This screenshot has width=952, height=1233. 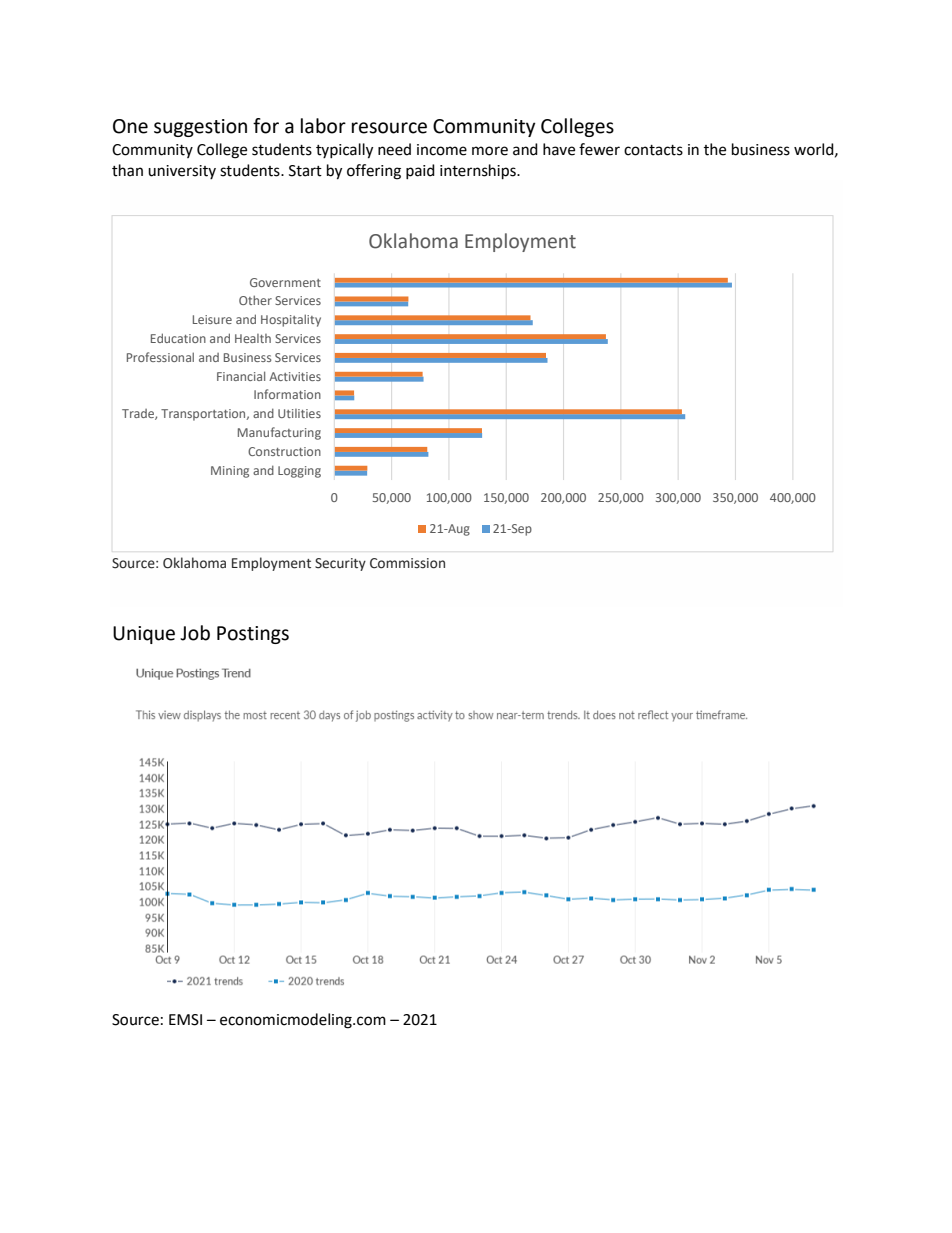 I want to click on Postings, so click(x=253, y=635).
